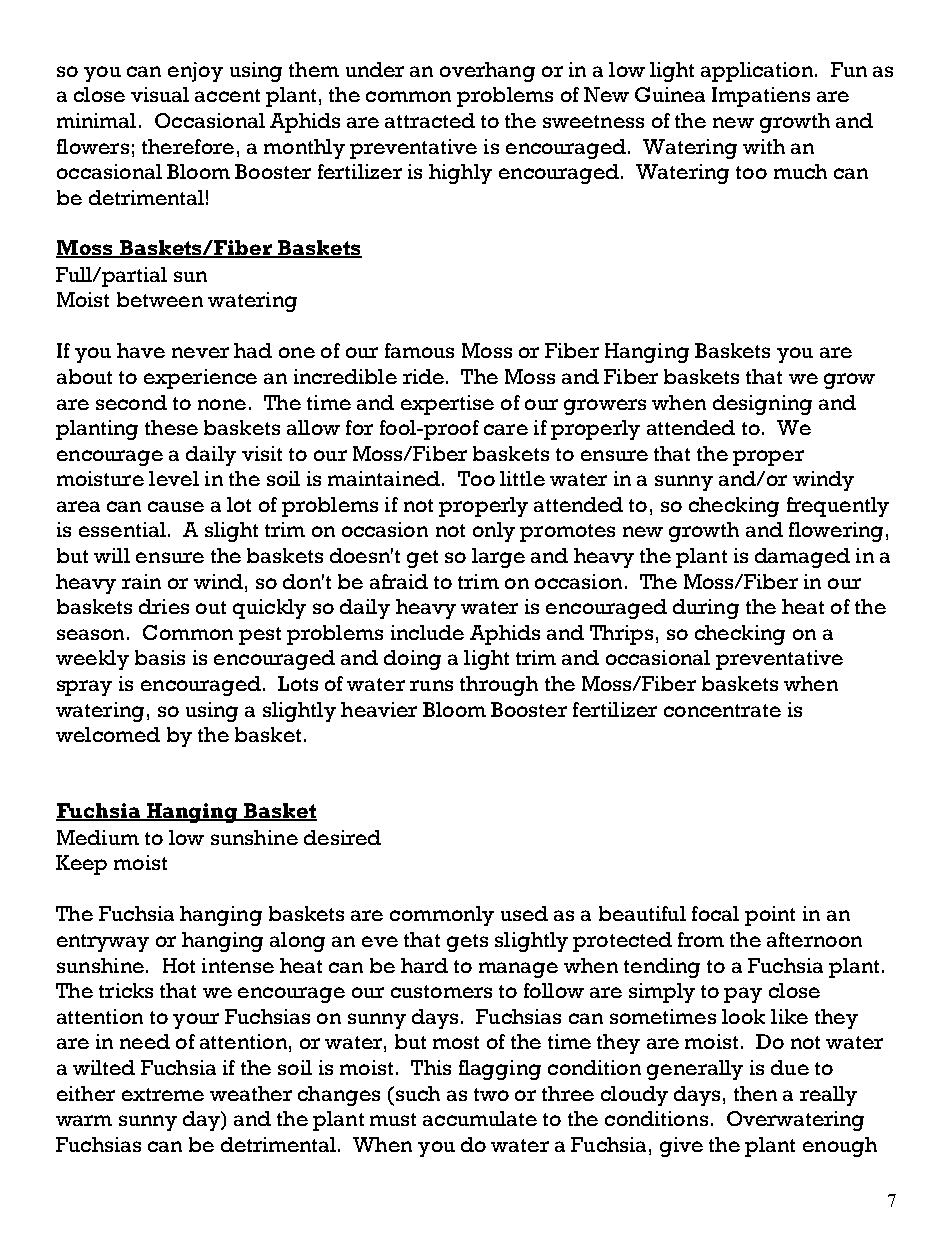  What do you see at coordinates (480, 1118) in the document?
I see `accumulate` at bounding box center [480, 1118].
